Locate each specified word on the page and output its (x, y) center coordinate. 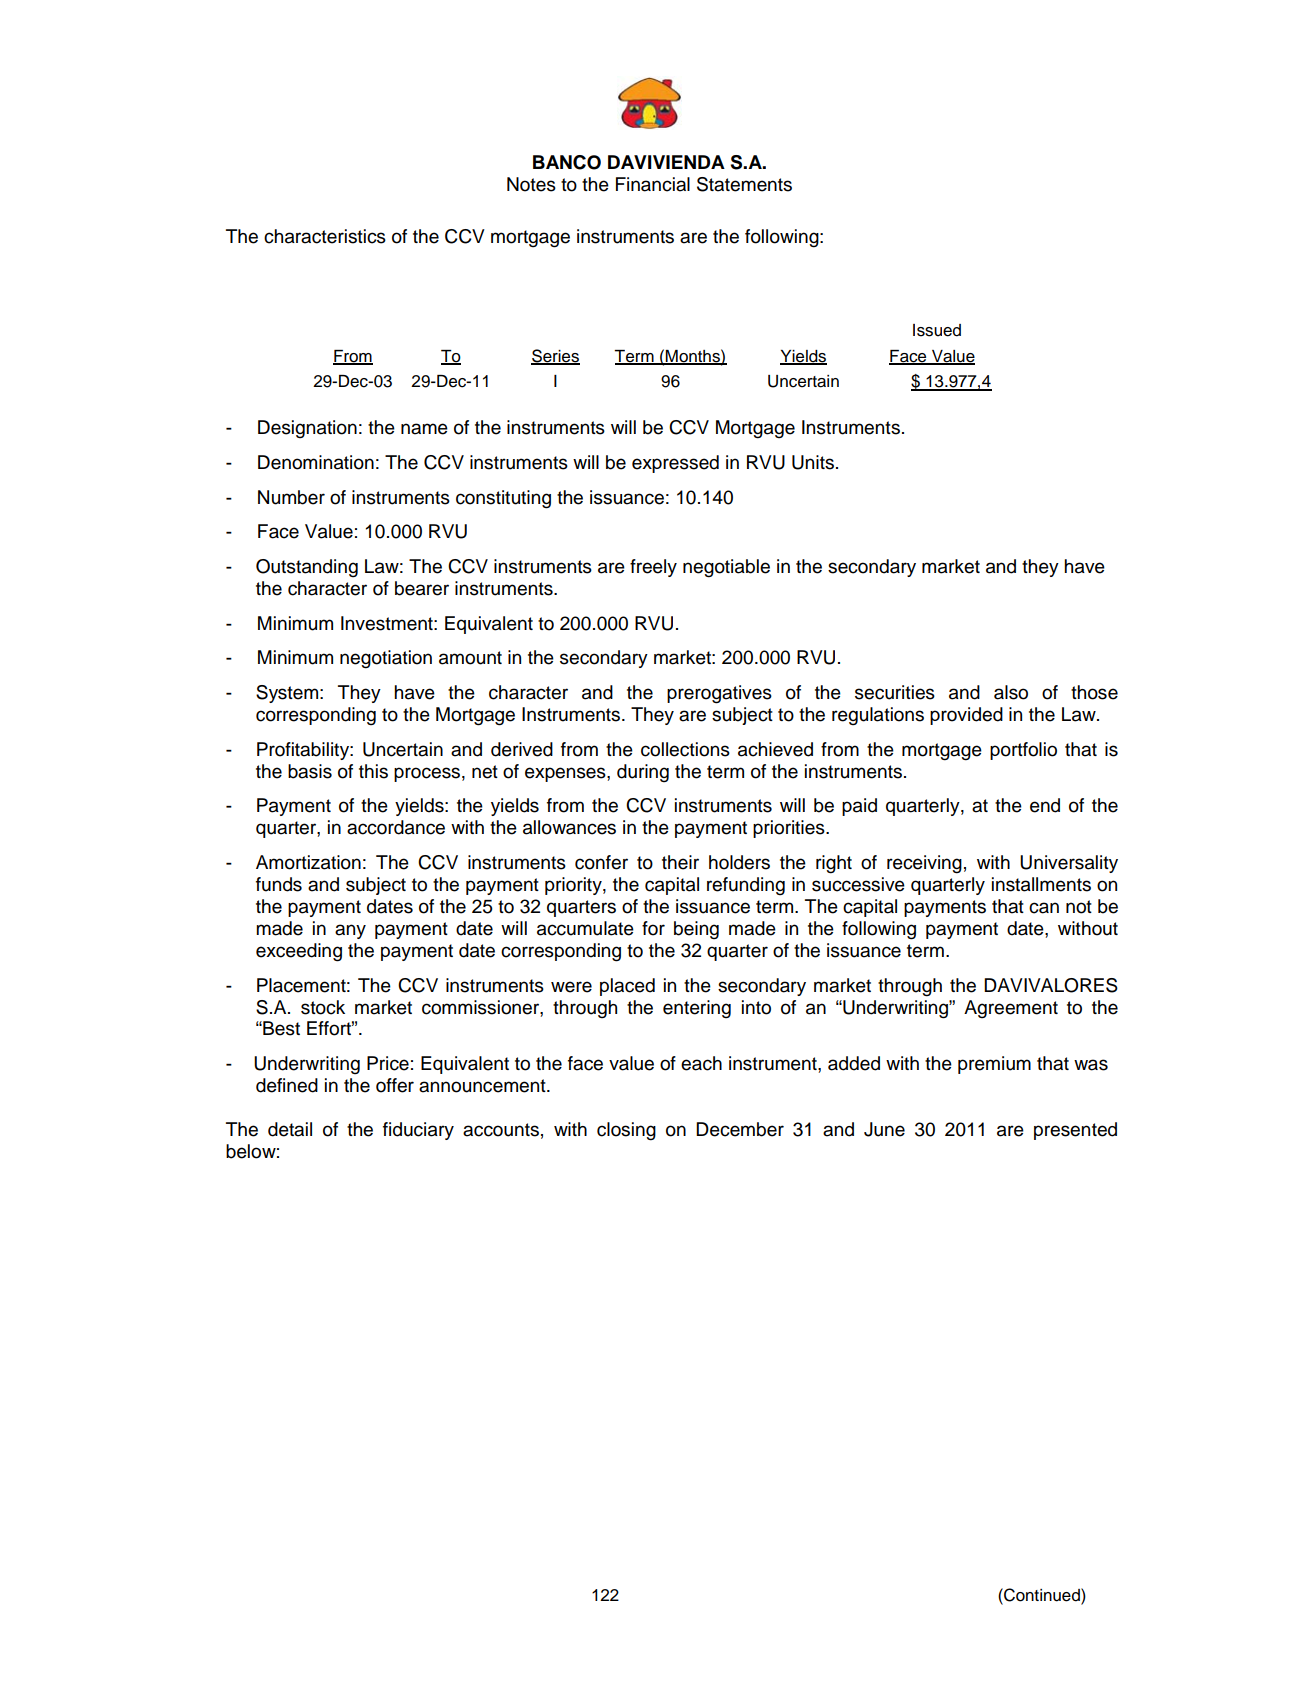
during (643, 773)
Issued (937, 330)
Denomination (316, 462)
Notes (531, 184)
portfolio (1023, 751)
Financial (653, 184)
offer (395, 1085)
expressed (675, 464)
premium (994, 1065)
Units (813, 462)
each (701, 1063)
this (373, 771)
